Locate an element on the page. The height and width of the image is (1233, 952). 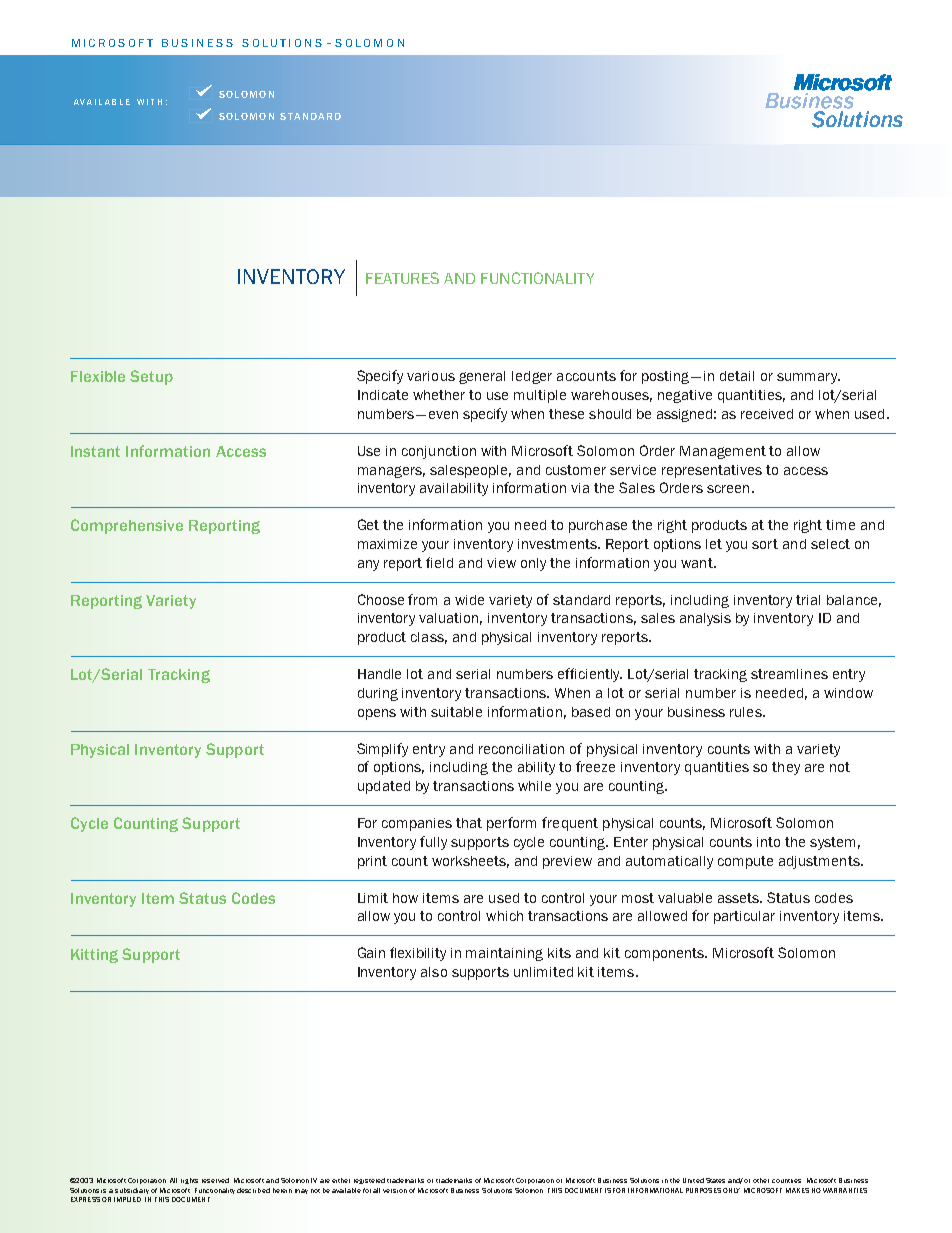
detail is located at coordinates (737, 376).
